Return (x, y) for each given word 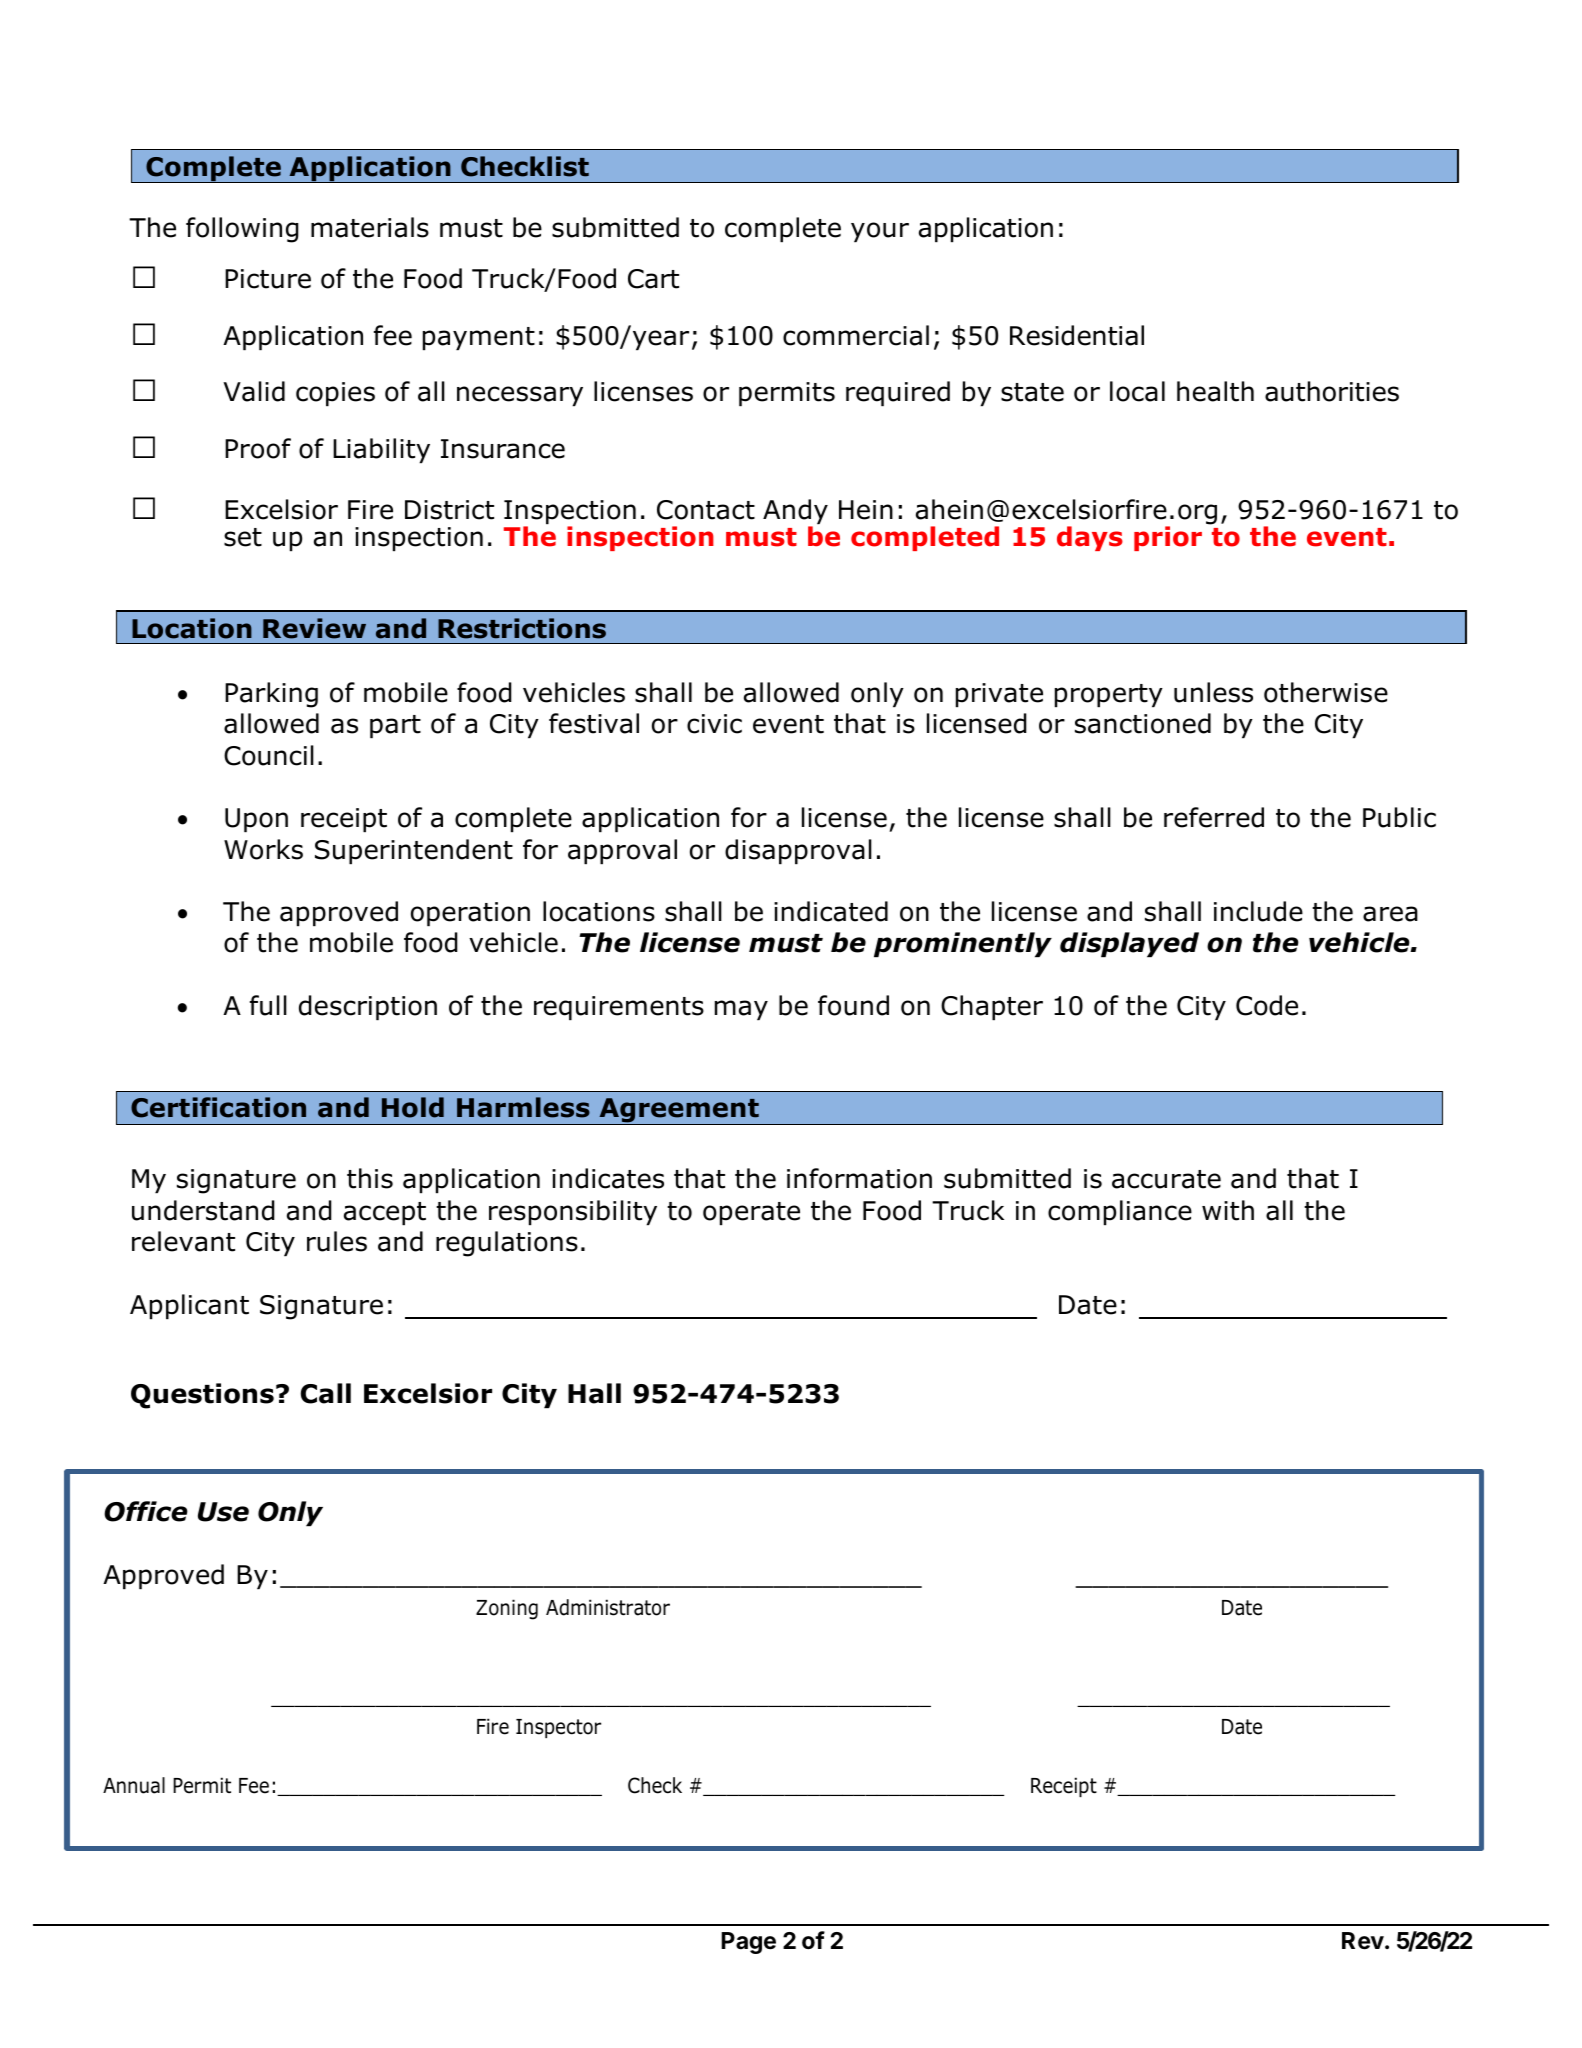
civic (714, 724)
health (1215, 391)
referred (1214, 817)
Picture (268, 279)
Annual (134, 1785)
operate (751, 1213)
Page (748, 1943)
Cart (653, 279)
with (1228, 1210)
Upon (256, 820)
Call (326, 1393)
